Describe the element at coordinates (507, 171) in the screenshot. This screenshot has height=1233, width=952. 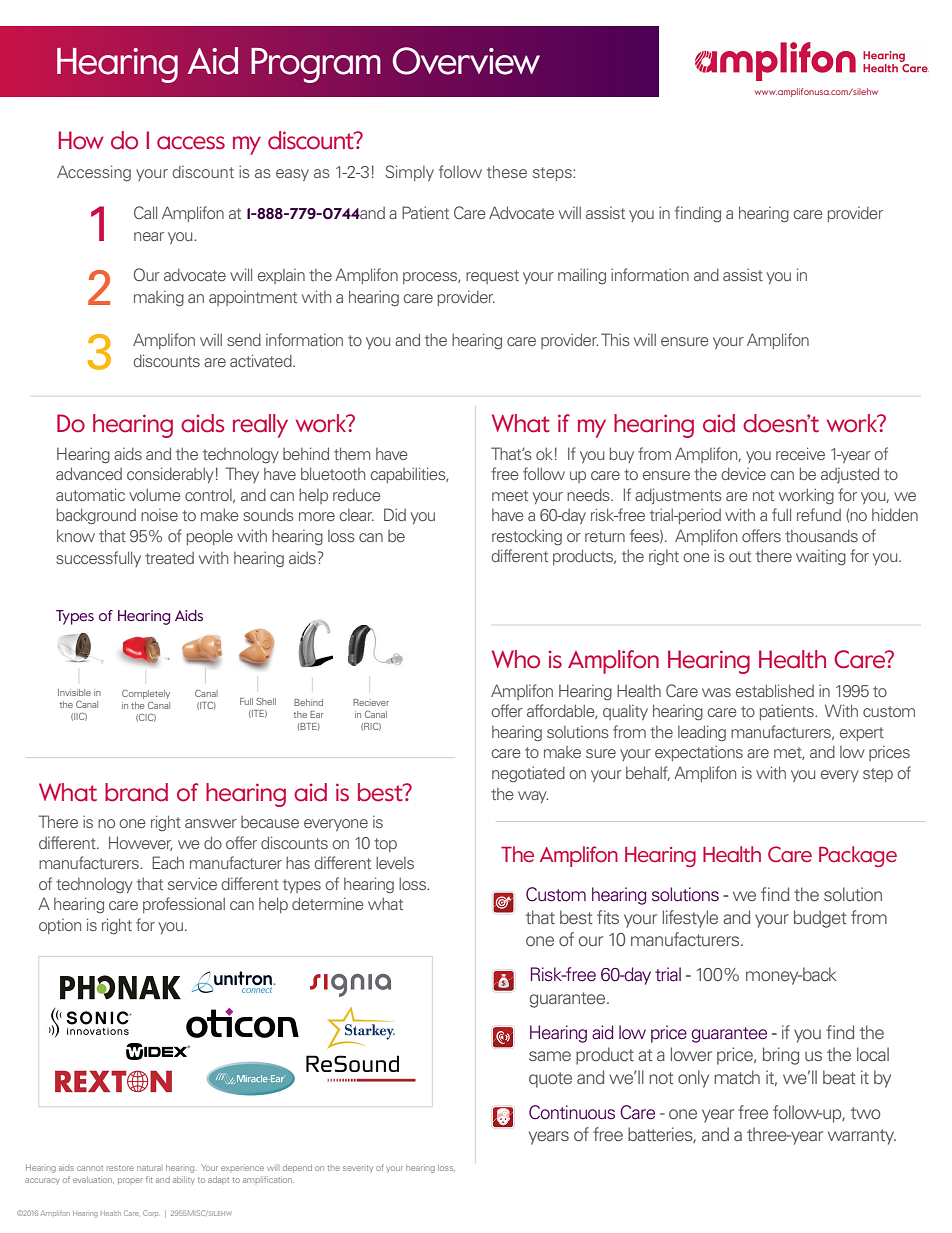
I see `these` at that location.
